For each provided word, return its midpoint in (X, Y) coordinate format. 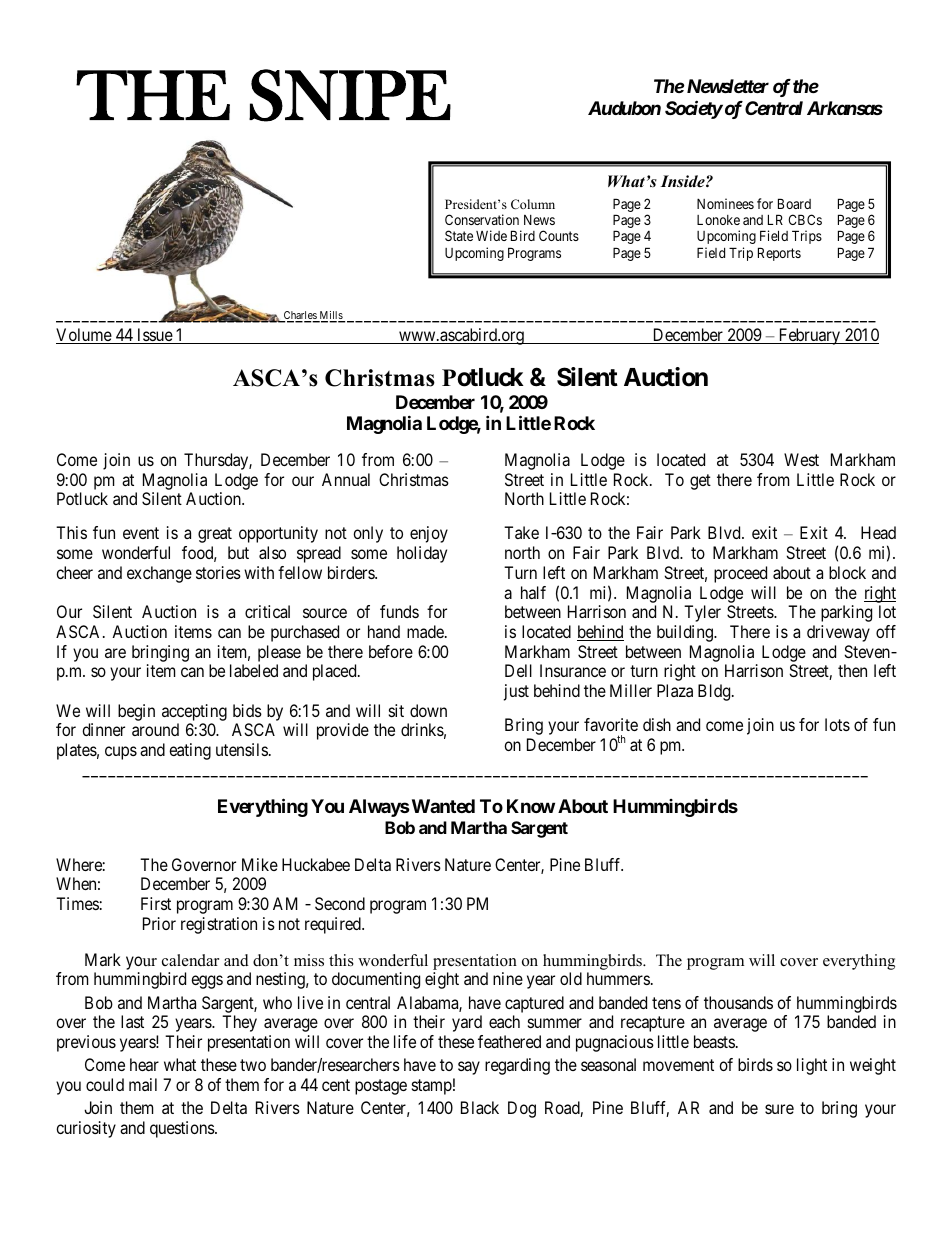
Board (794, 203)
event (141, 533)
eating (190, 751)
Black (480, 1107)
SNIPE (350, 95)
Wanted (442, 806)
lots (837, 724)
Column (533, 204)
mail (143, 1084)
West (801, 459)
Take (521, 532)
